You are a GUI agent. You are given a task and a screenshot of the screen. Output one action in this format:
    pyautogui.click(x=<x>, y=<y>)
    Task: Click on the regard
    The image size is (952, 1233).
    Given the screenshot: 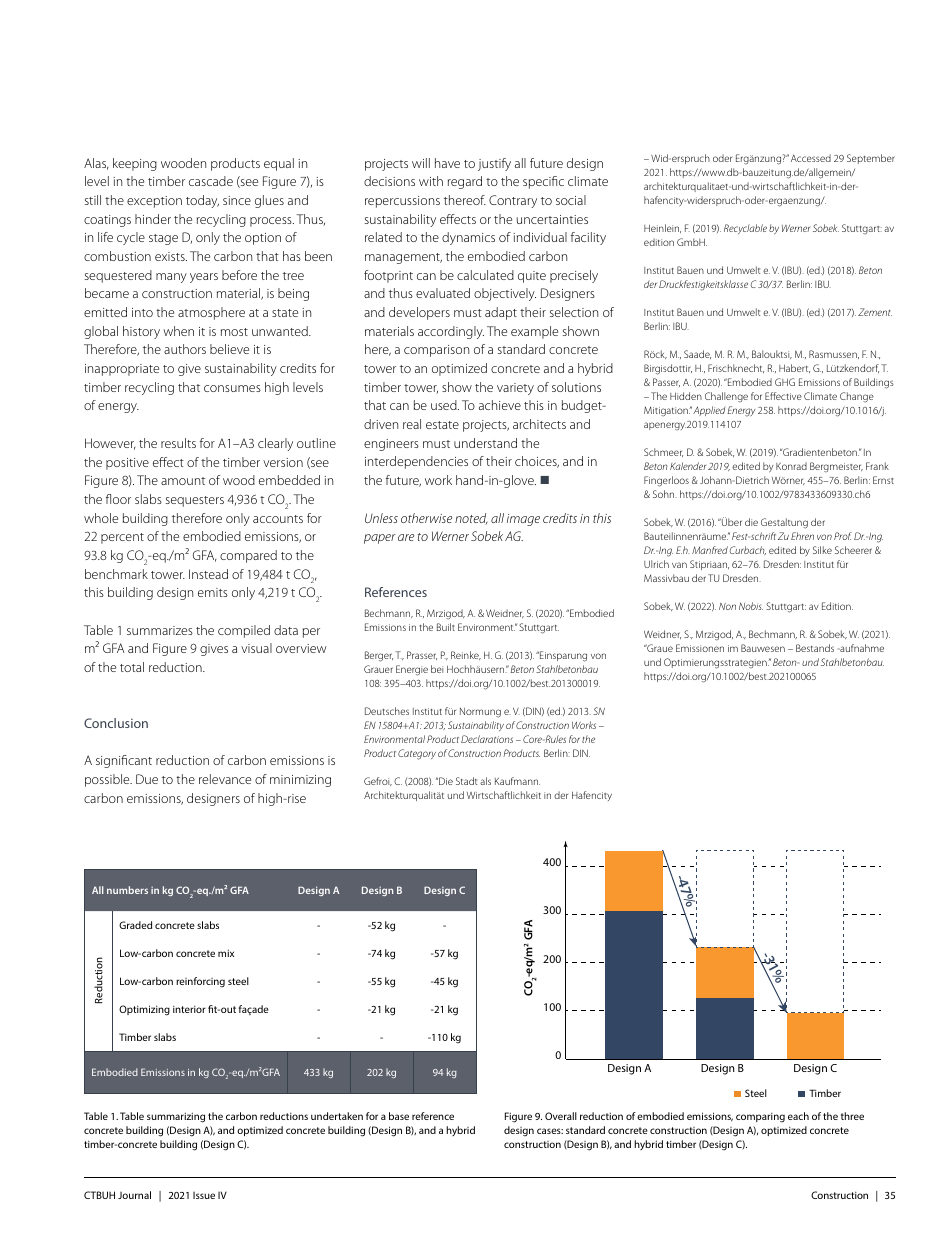 What is the action you would take?
    pyautogui.click(x=465, y=182)
